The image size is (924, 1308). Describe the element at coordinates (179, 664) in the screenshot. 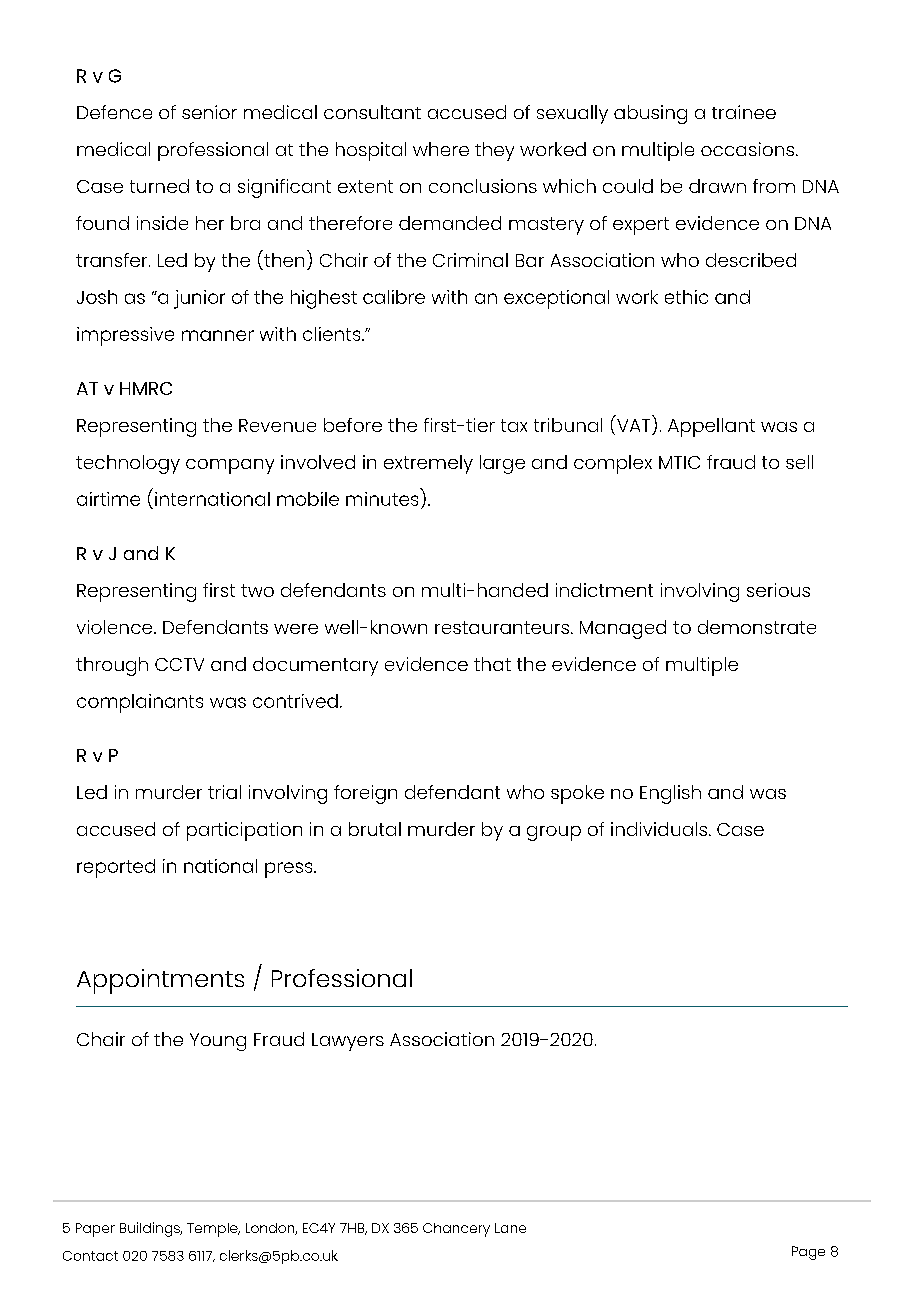

I see `CCTV` at that location.
